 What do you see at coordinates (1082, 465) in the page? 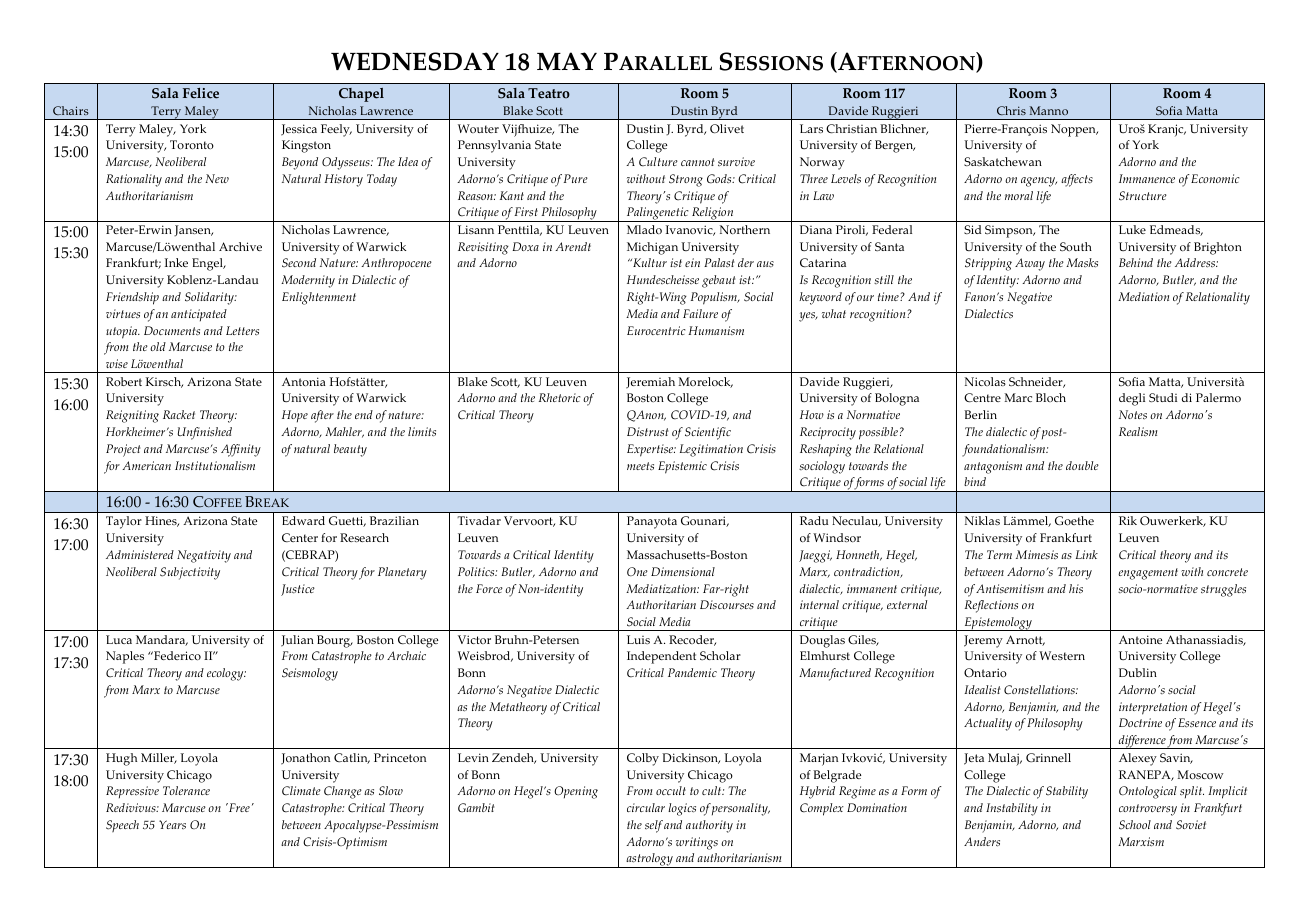
I see `double` at bounding box center [1082, 465].
